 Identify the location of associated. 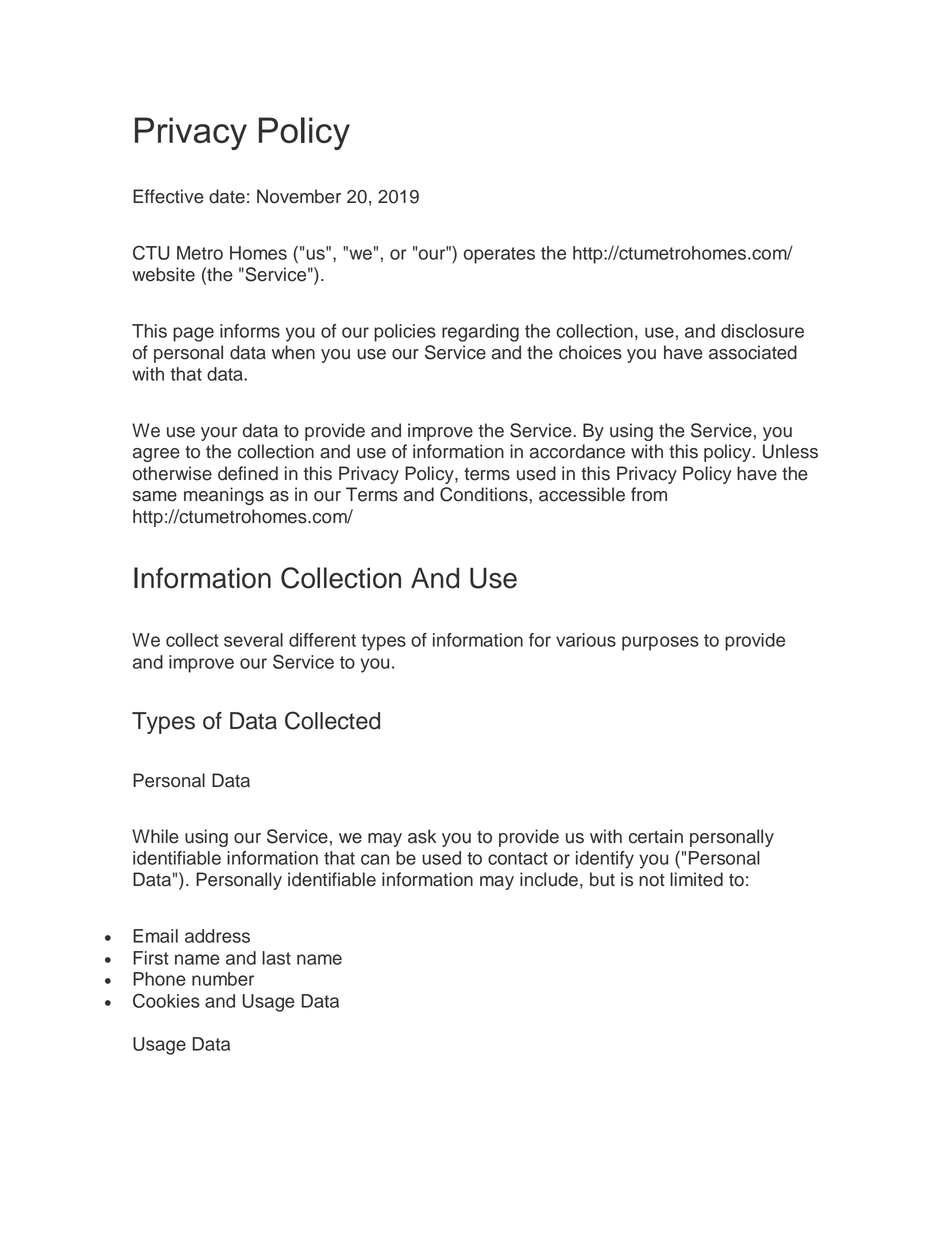
(753, 352).
